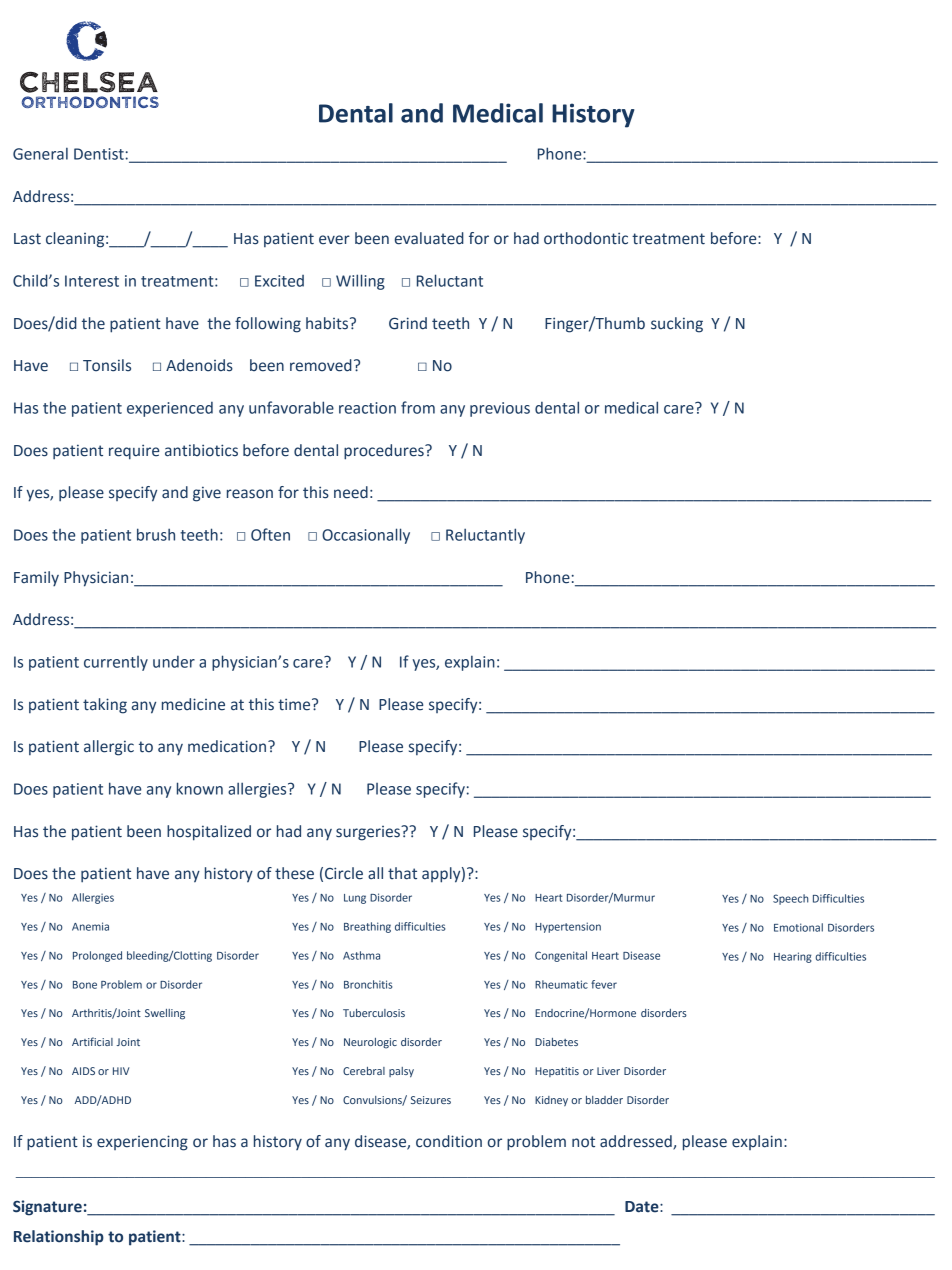 This document has width=952, height=1270. What do you see at coordinates (366, 536) in the document?
I see `Occasionally` at bounding box center [366, 536].
